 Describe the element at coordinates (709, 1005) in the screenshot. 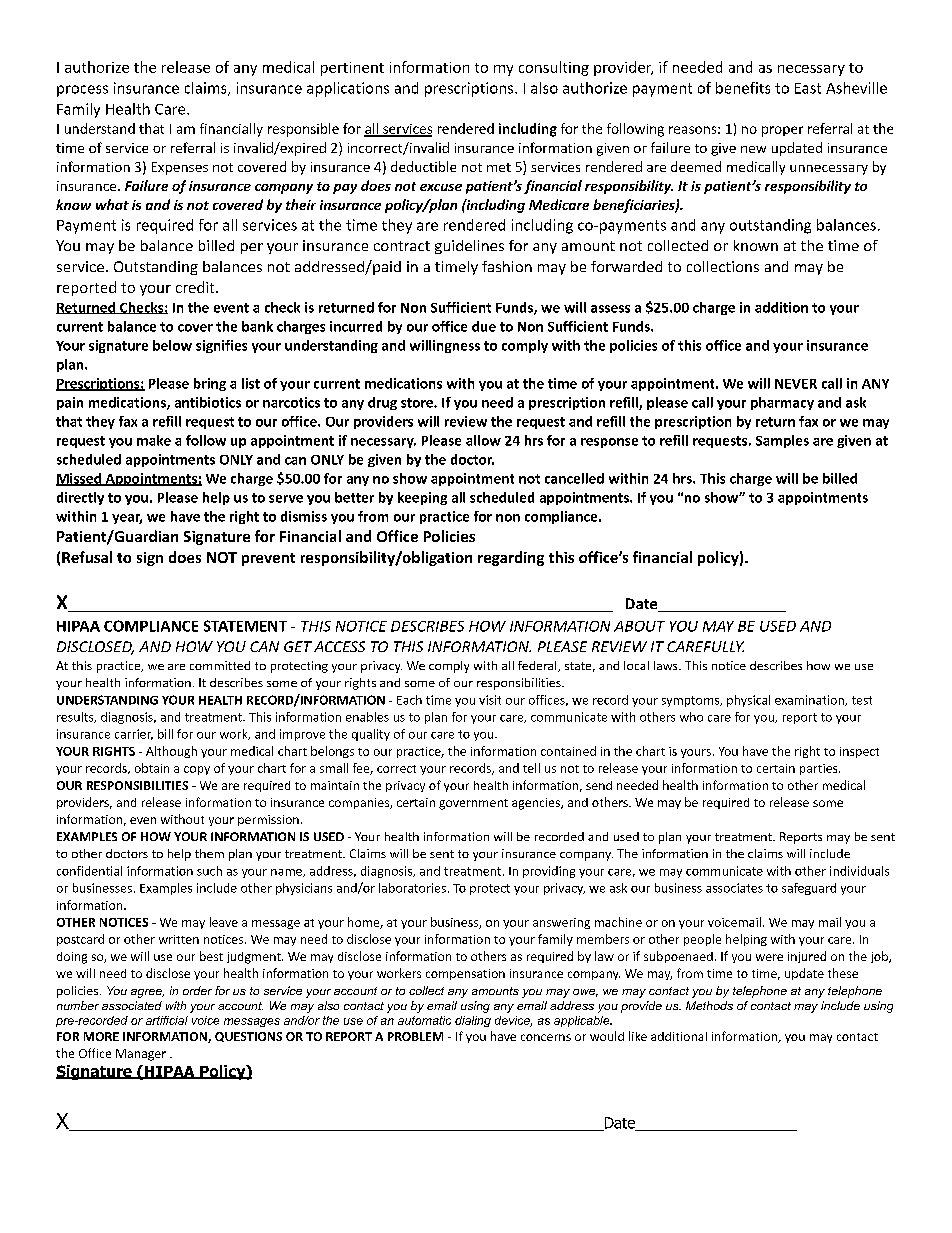

I see `Methods` at that location.
